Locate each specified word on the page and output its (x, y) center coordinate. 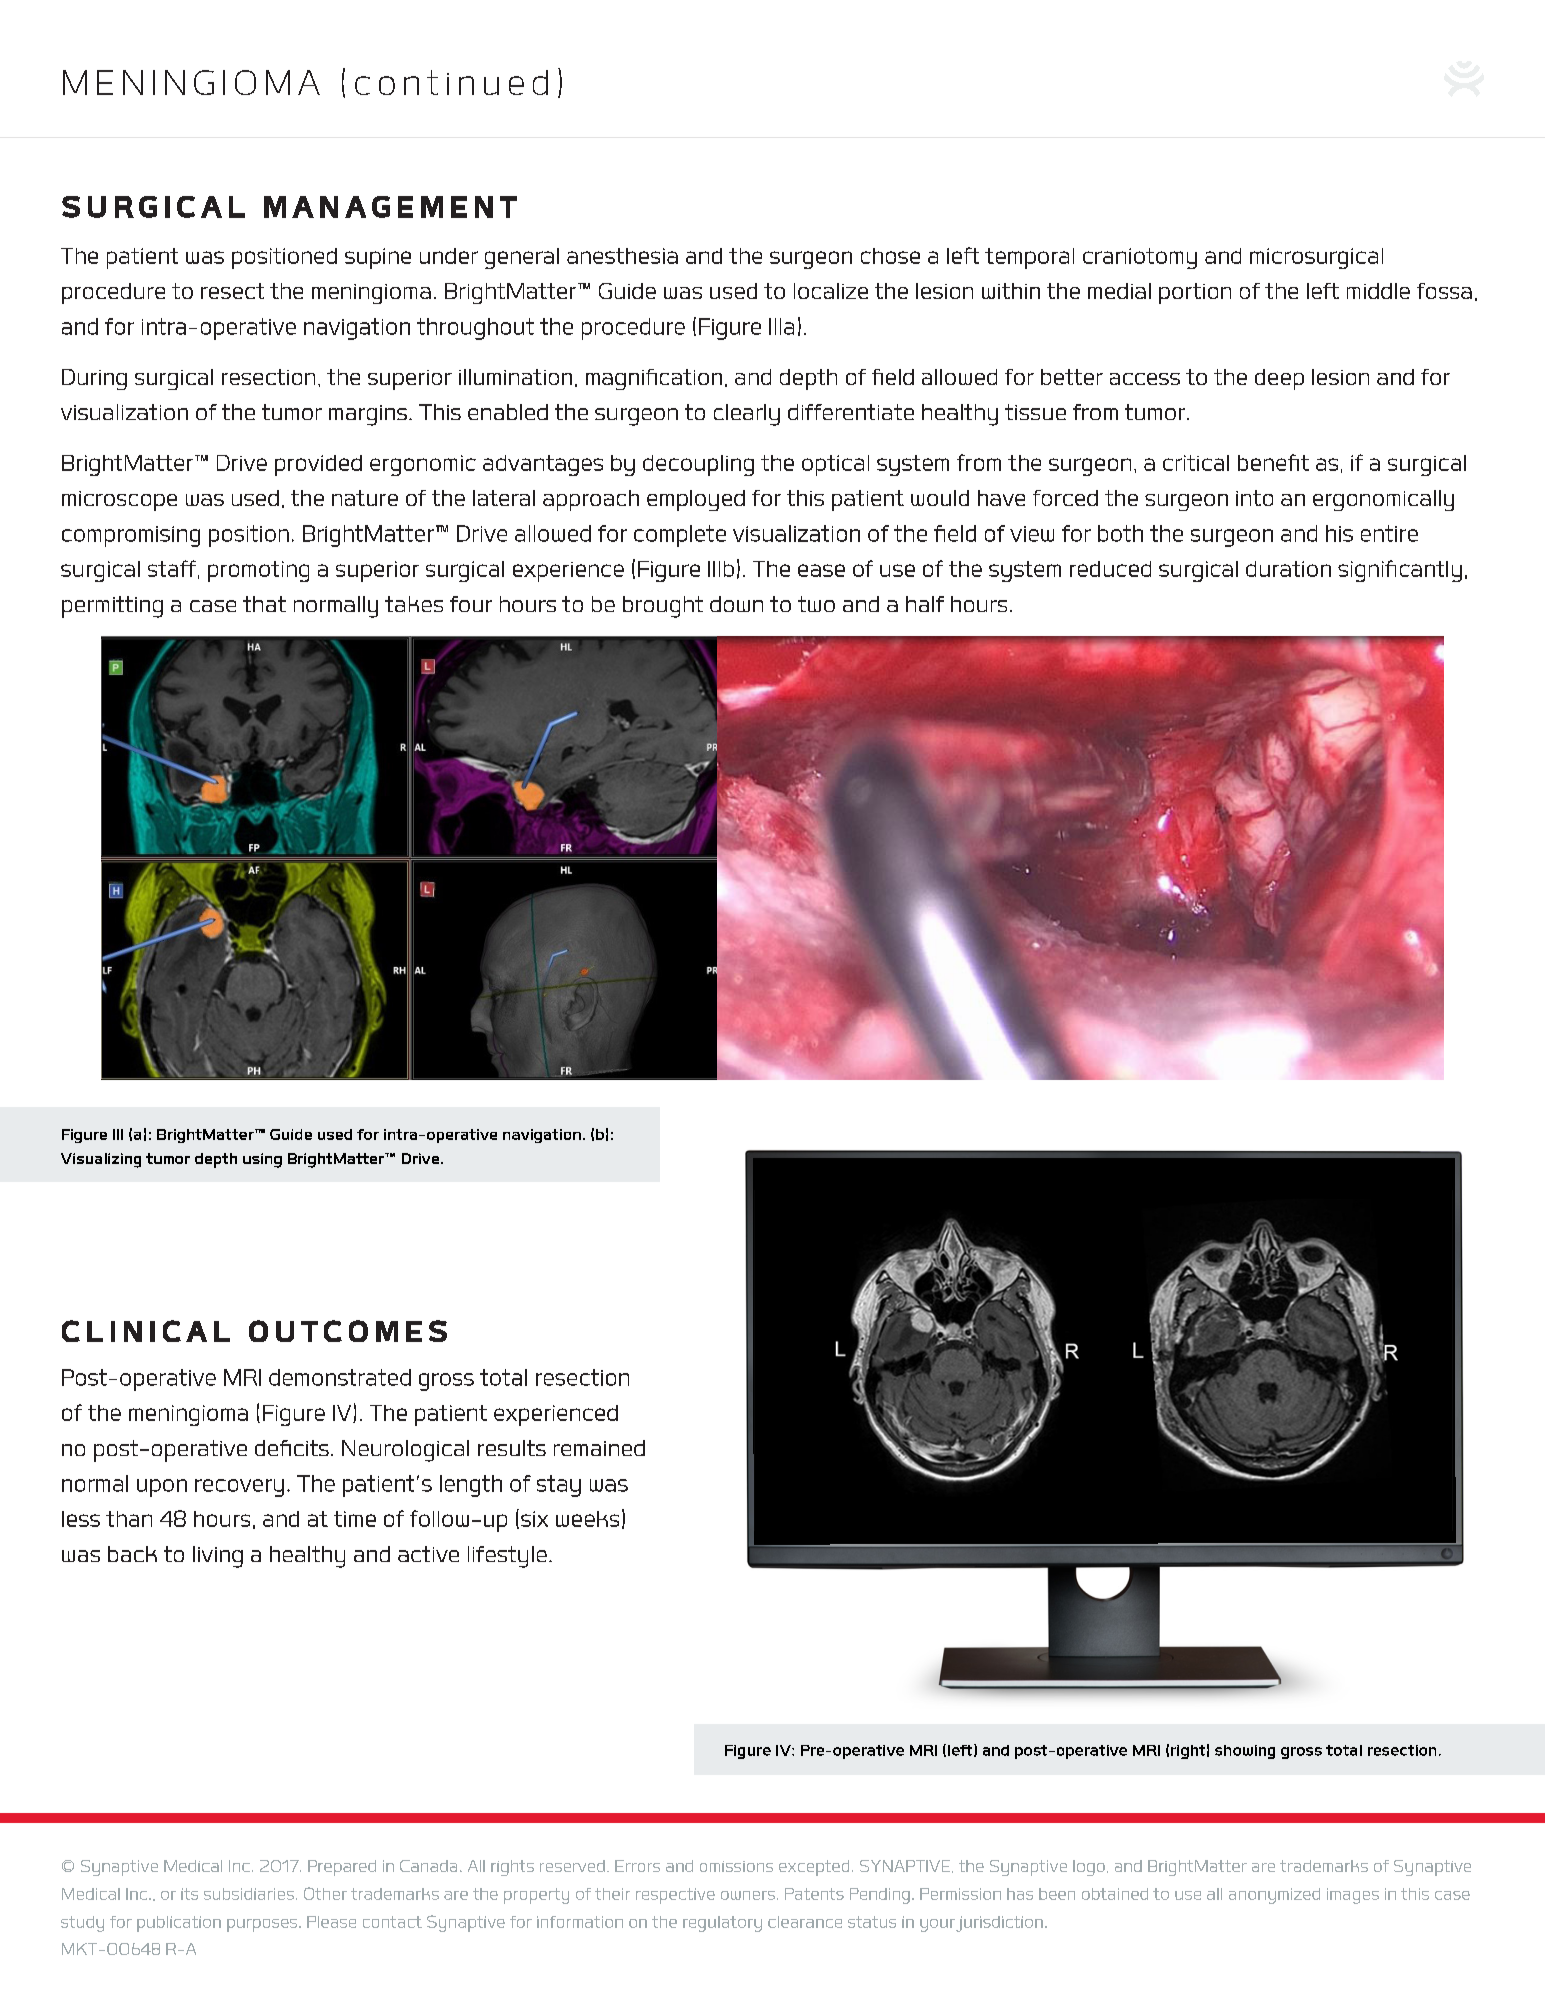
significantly (1400, 571)
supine (378, 258)
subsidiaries (249, 1894)
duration (1288, 569)
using (262, 1160)
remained (599, 1448)
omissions (736, 1866)
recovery (239, 1488)
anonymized (1274, 1896)
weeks (587, 1519)
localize (831, 291)
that (264, 604)
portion (1195, 293)
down (736, 604)
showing (1245, 1752)
